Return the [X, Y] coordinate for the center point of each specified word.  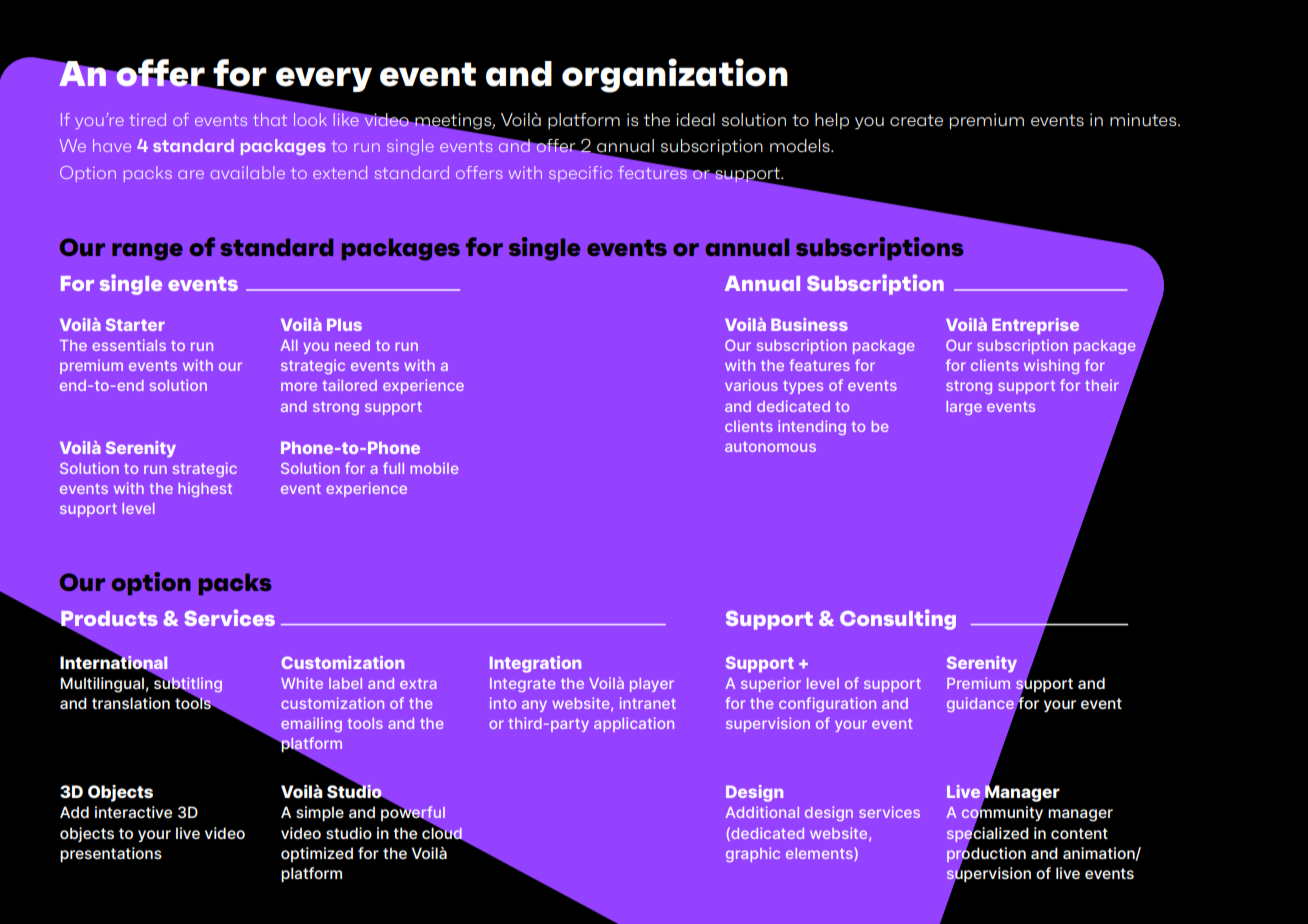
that [270, 119]
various [751, 385]
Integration [535, 664]
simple [320, 813]
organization [675, 75]
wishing [1051, 366]
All [289, 345]
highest [205, 489]
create [916, 120]
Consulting [898, 619]
